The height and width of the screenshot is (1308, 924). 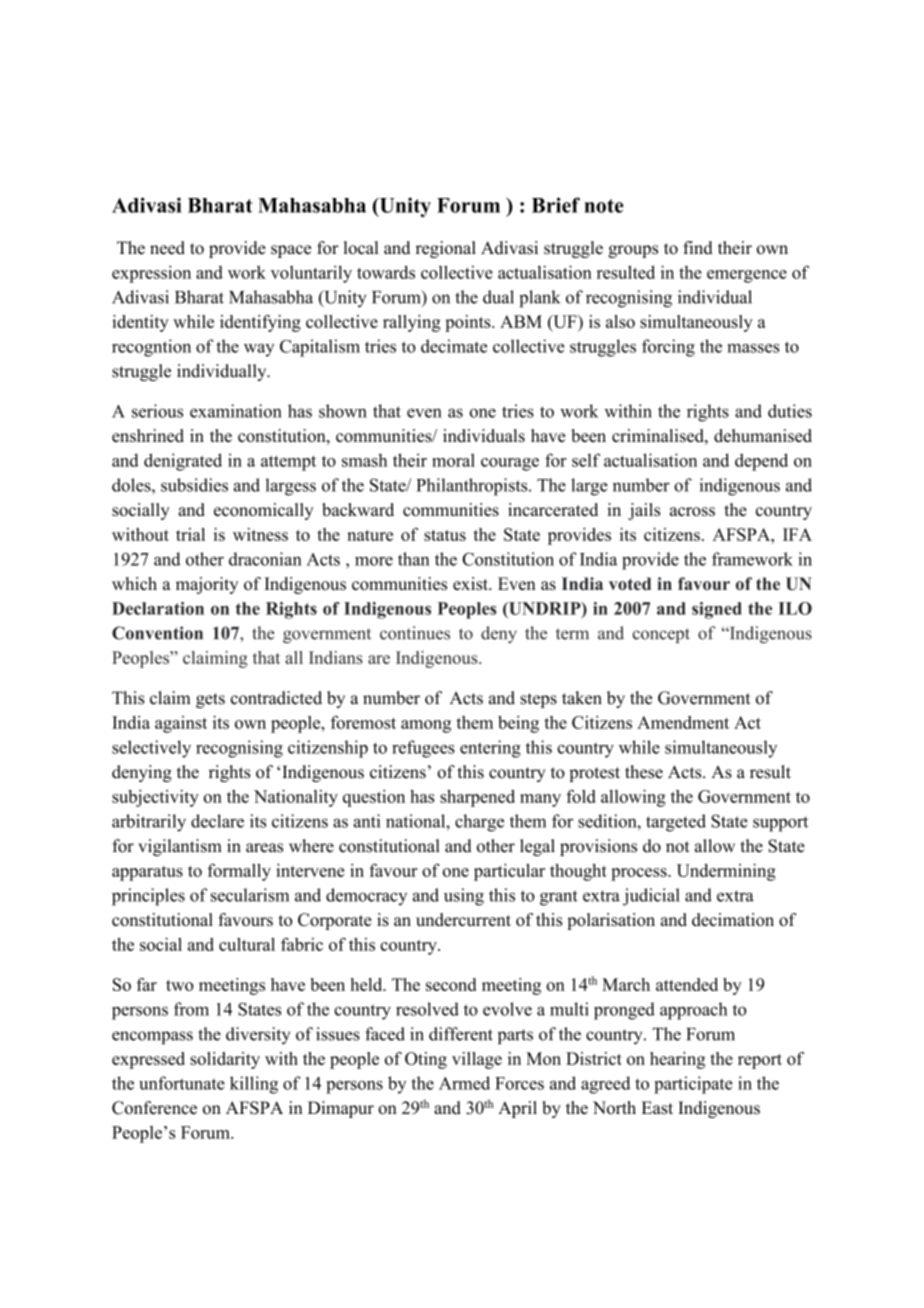 What do you see at coordinates (446, 249) in the screenshot?
I see `regional` at bounding box center [446, 249].
